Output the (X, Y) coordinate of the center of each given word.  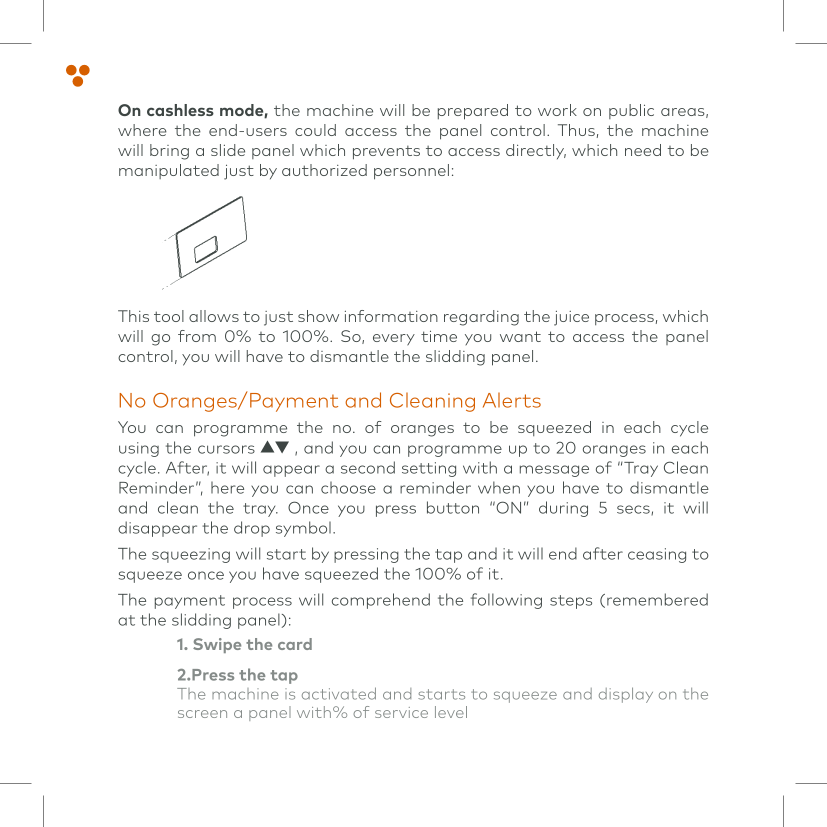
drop (252, 529)
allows (214, 316)
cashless (180, 110)
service (401, 712)
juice (571, 318)
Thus (576, 130)
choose (348, 488)
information (391, 316)
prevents (386, 153)
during (563, 509)
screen (202, 714)
